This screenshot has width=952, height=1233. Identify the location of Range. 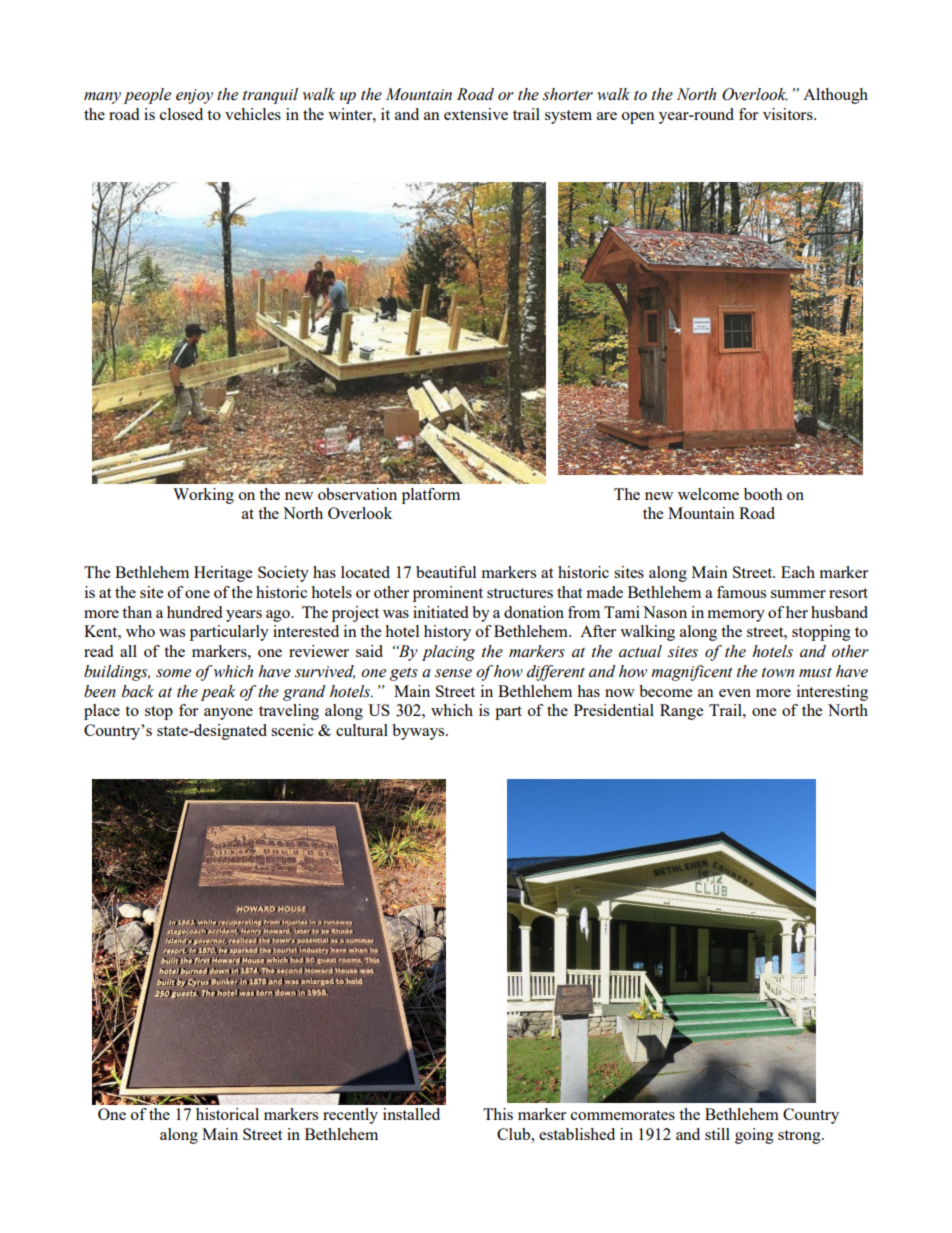
(681, 712).
